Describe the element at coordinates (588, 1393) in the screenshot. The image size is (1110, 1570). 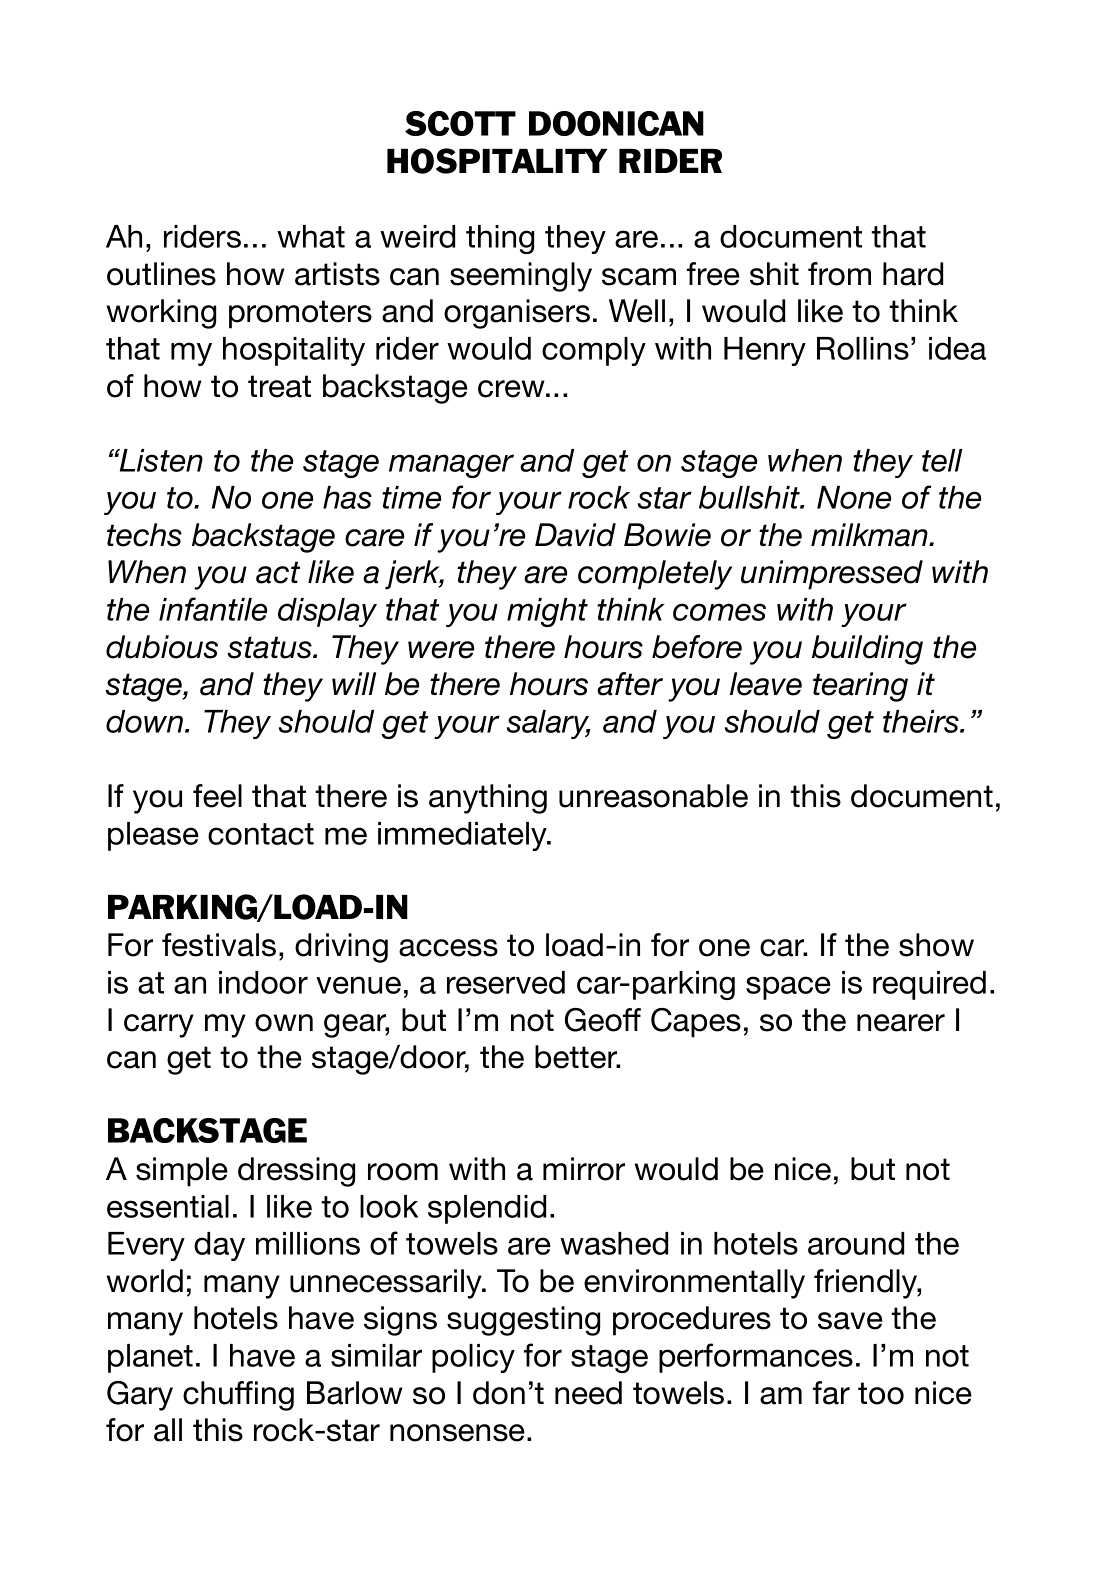
I see `need` at that location.
